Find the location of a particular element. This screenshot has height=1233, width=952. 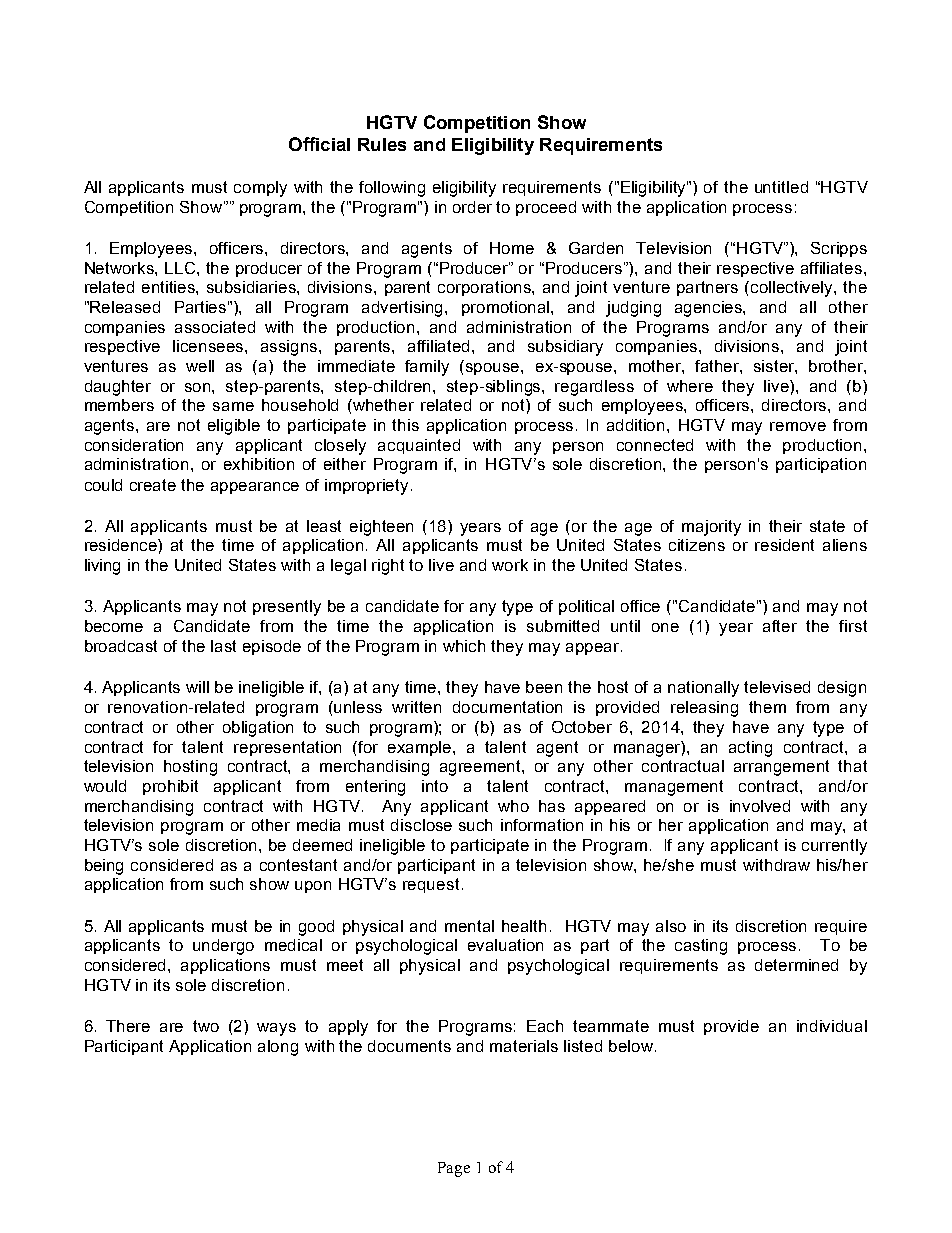

comply is located at coordinates (260, 189).
